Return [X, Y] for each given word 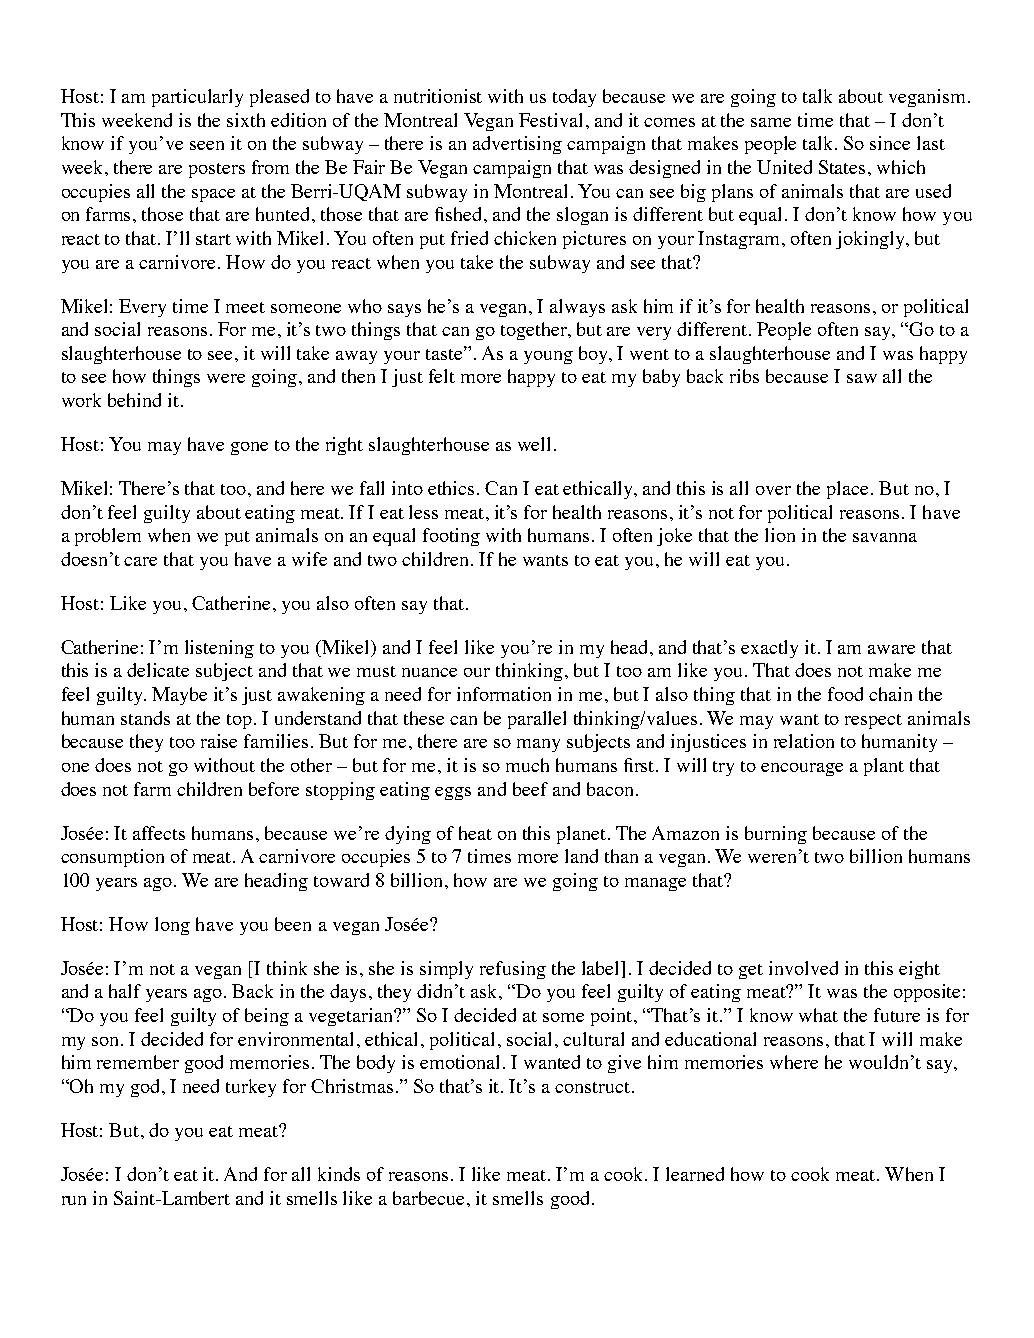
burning [776, 835]
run [74, 1200]
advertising [517, 145]
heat [475, 833]
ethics [453, 488]
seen [207, 145]
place [847, 490]
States [842, 167]
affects [159, 833]
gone [249, 448]
